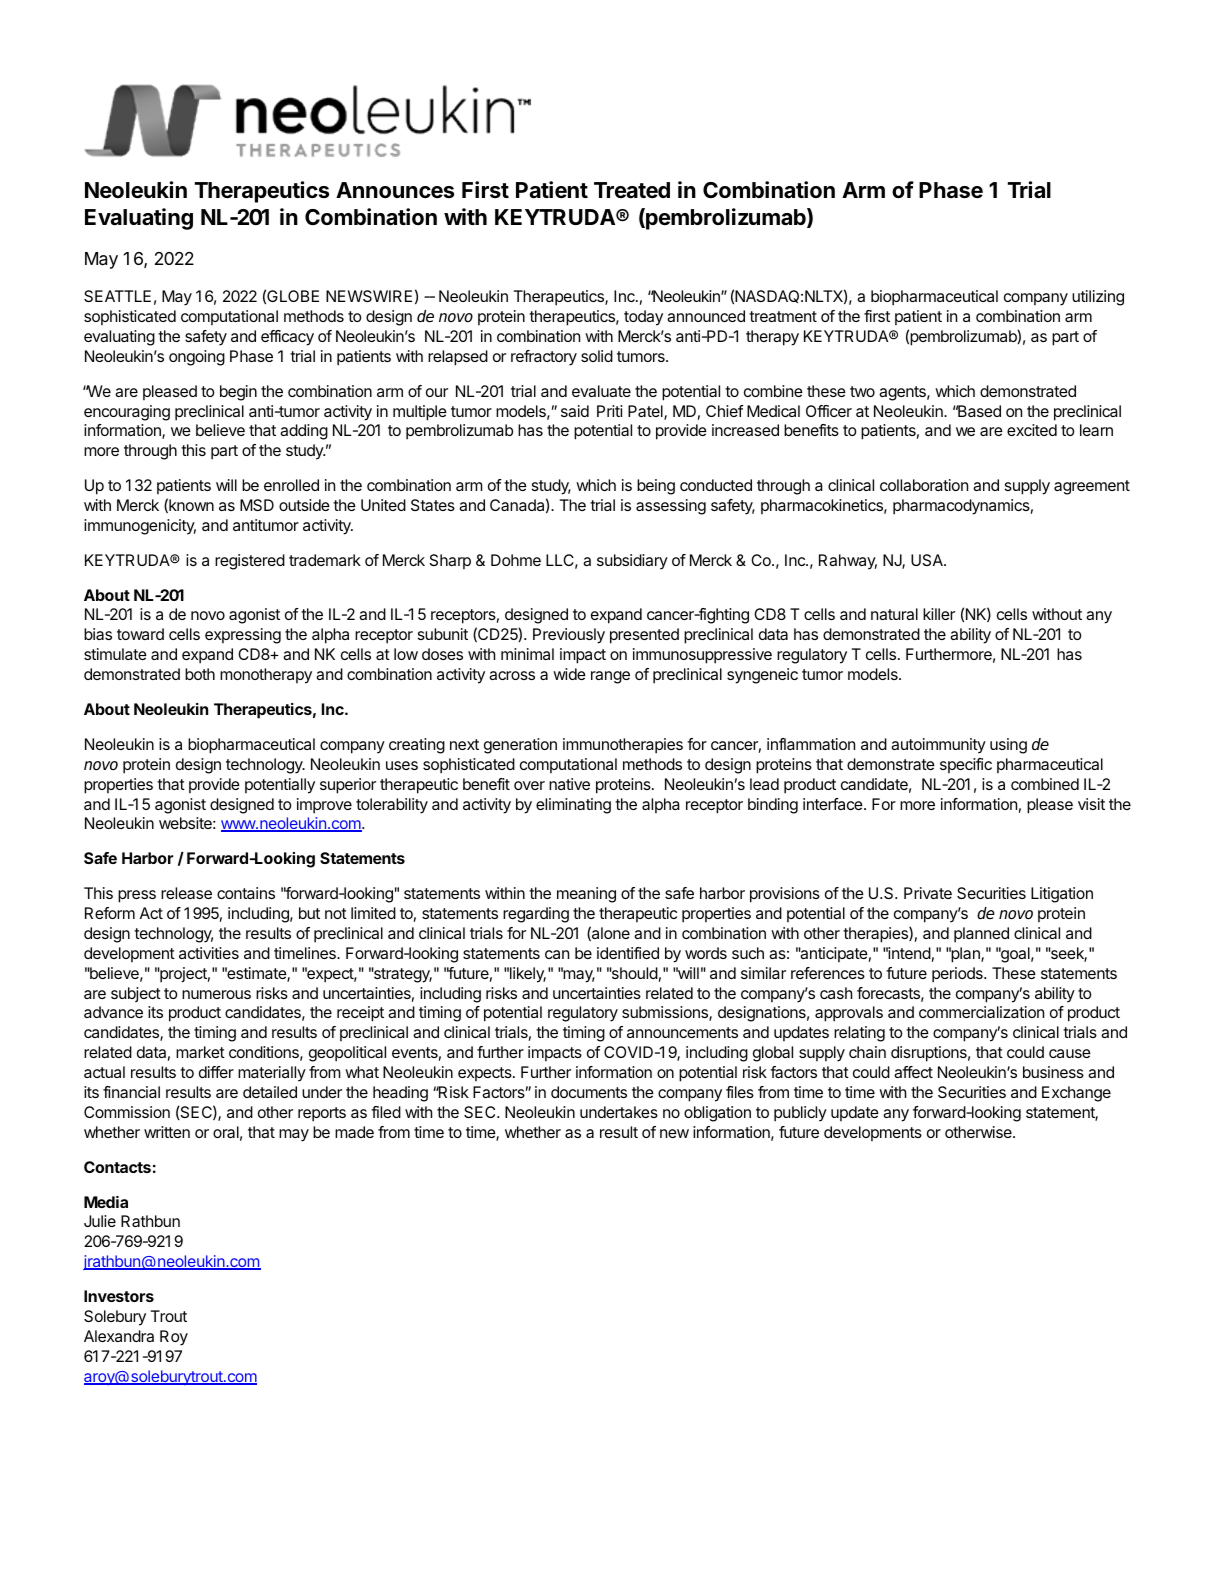  Describe the element at coordinates (717, 1114) in the page. I see `obligation` at that location.
